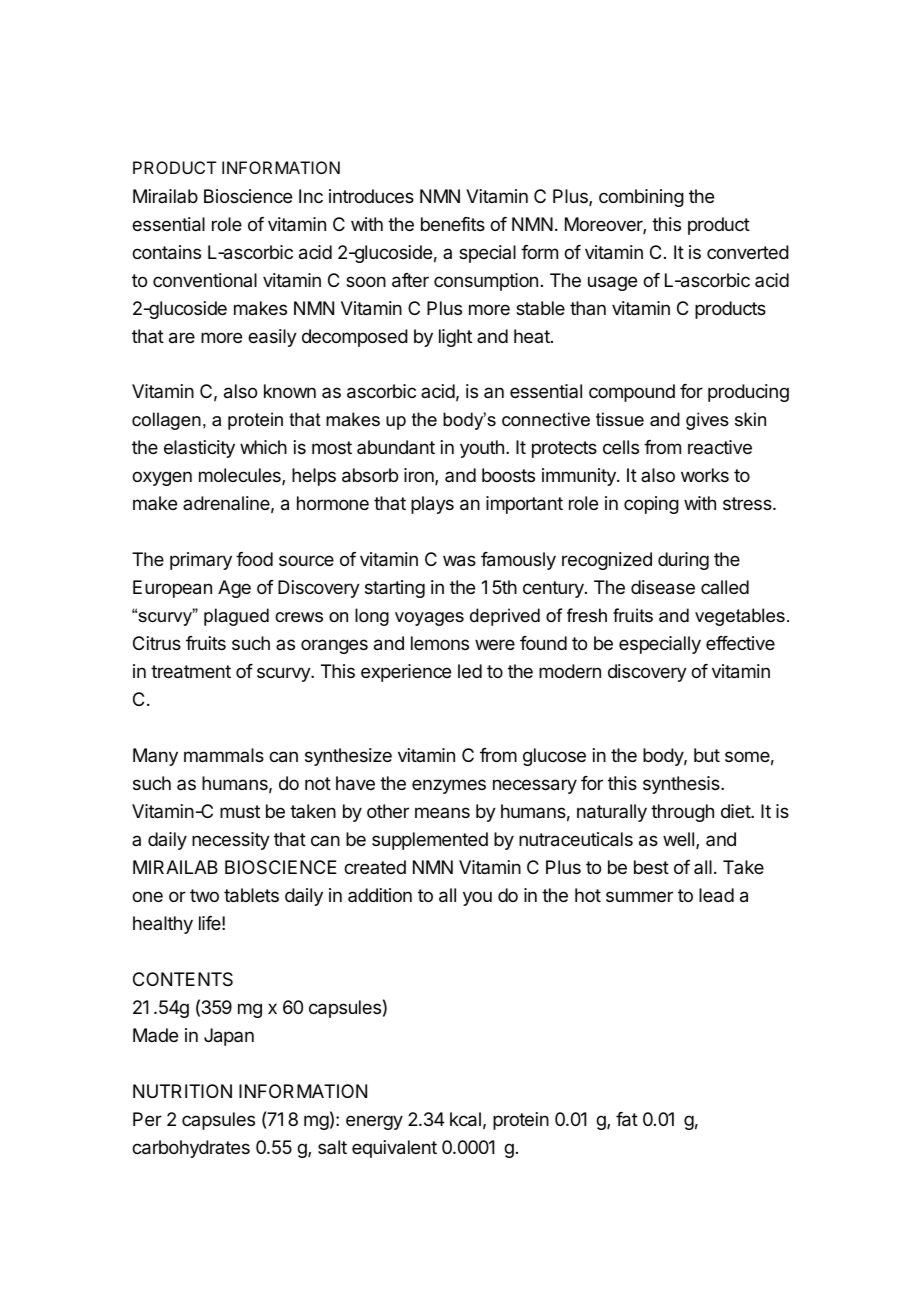 The image size is (924, 1308). What do you see at coordinates (254, 559) in the screenshot?
I see `food` at bounding box center [254, 559].
